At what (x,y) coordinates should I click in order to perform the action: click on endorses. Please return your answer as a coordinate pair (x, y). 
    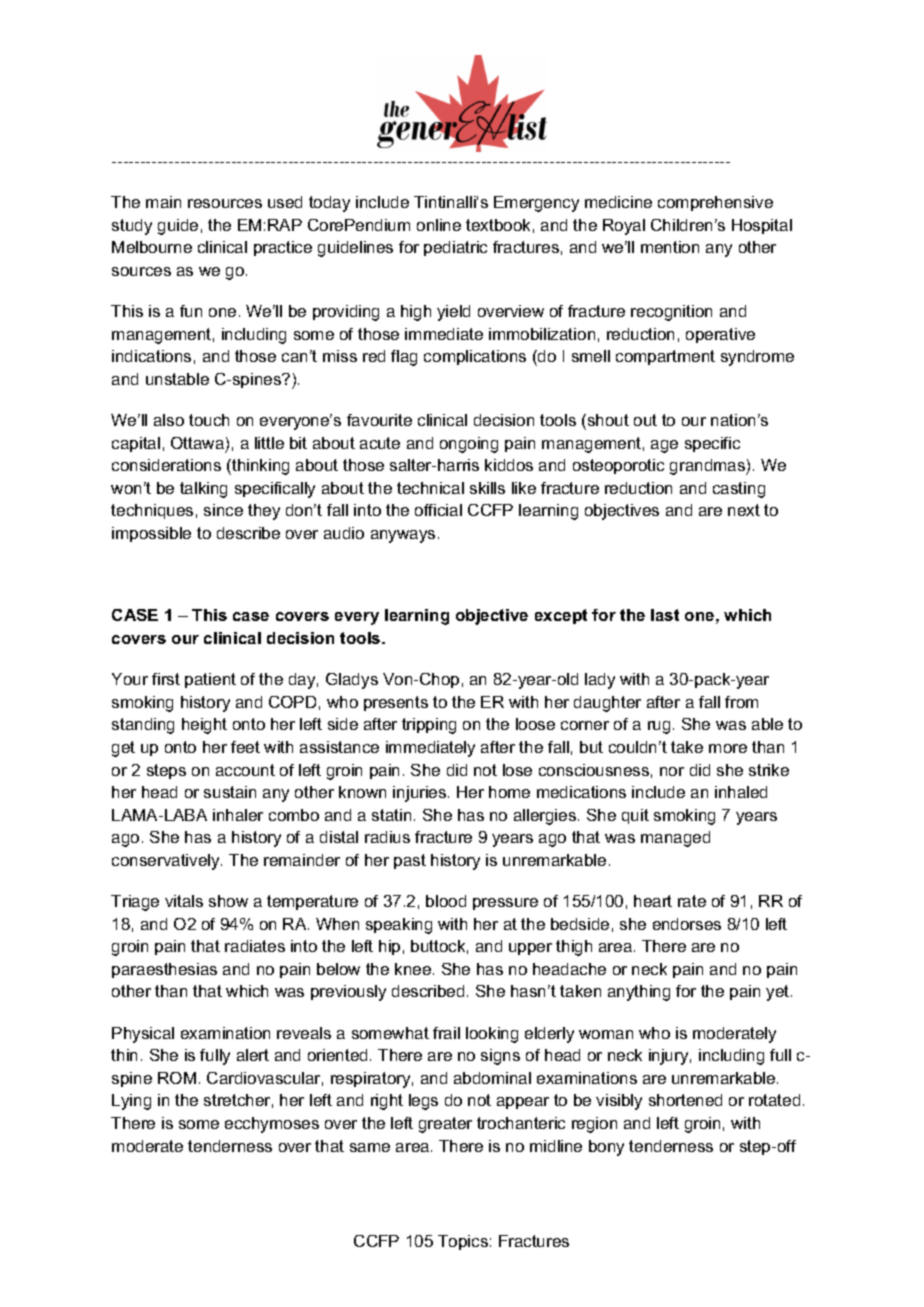
    Looking at the image, I should click on (687, 924).
